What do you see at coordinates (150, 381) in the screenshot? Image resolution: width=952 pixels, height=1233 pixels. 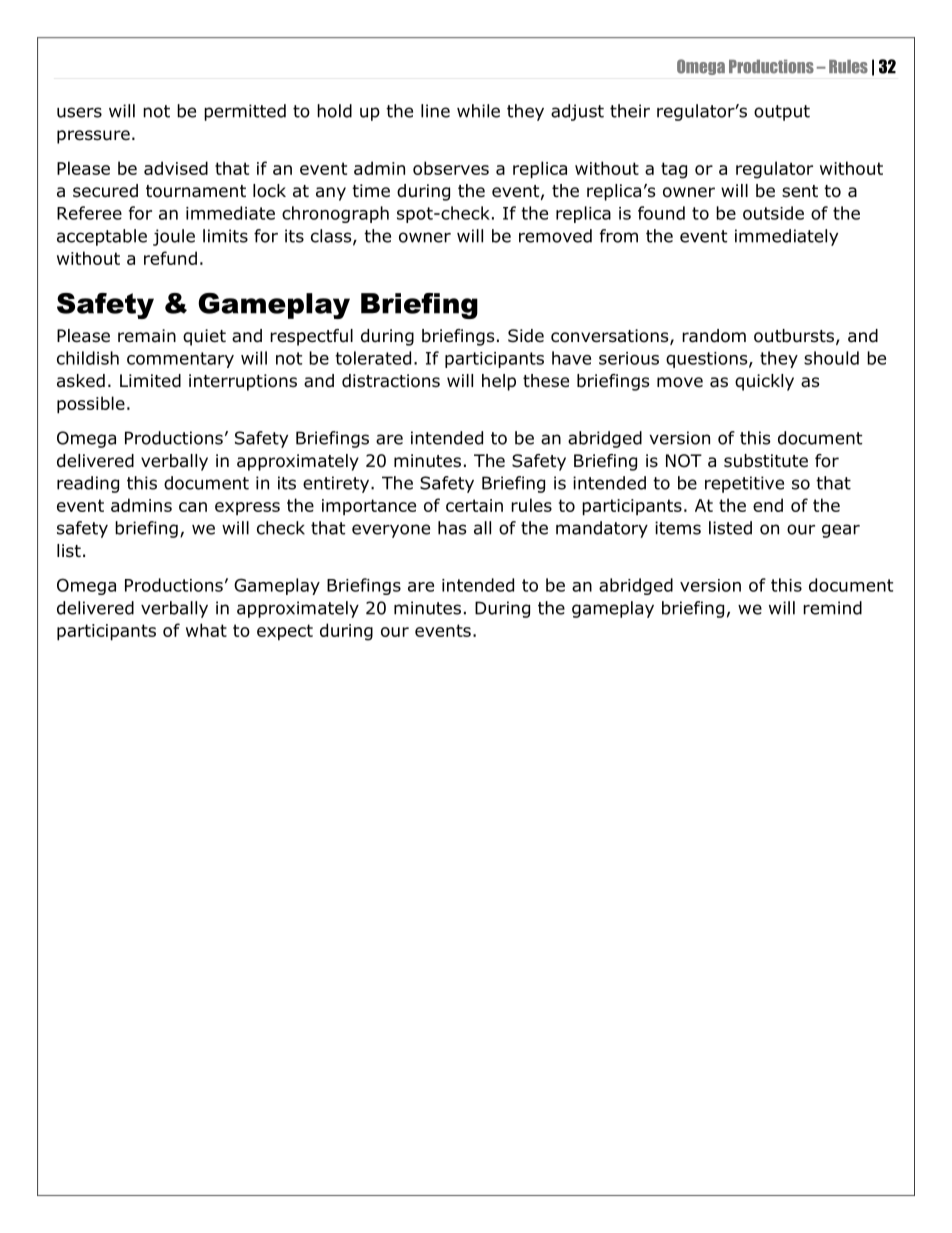 I see `Limited` at bounding box center [150, 381].
